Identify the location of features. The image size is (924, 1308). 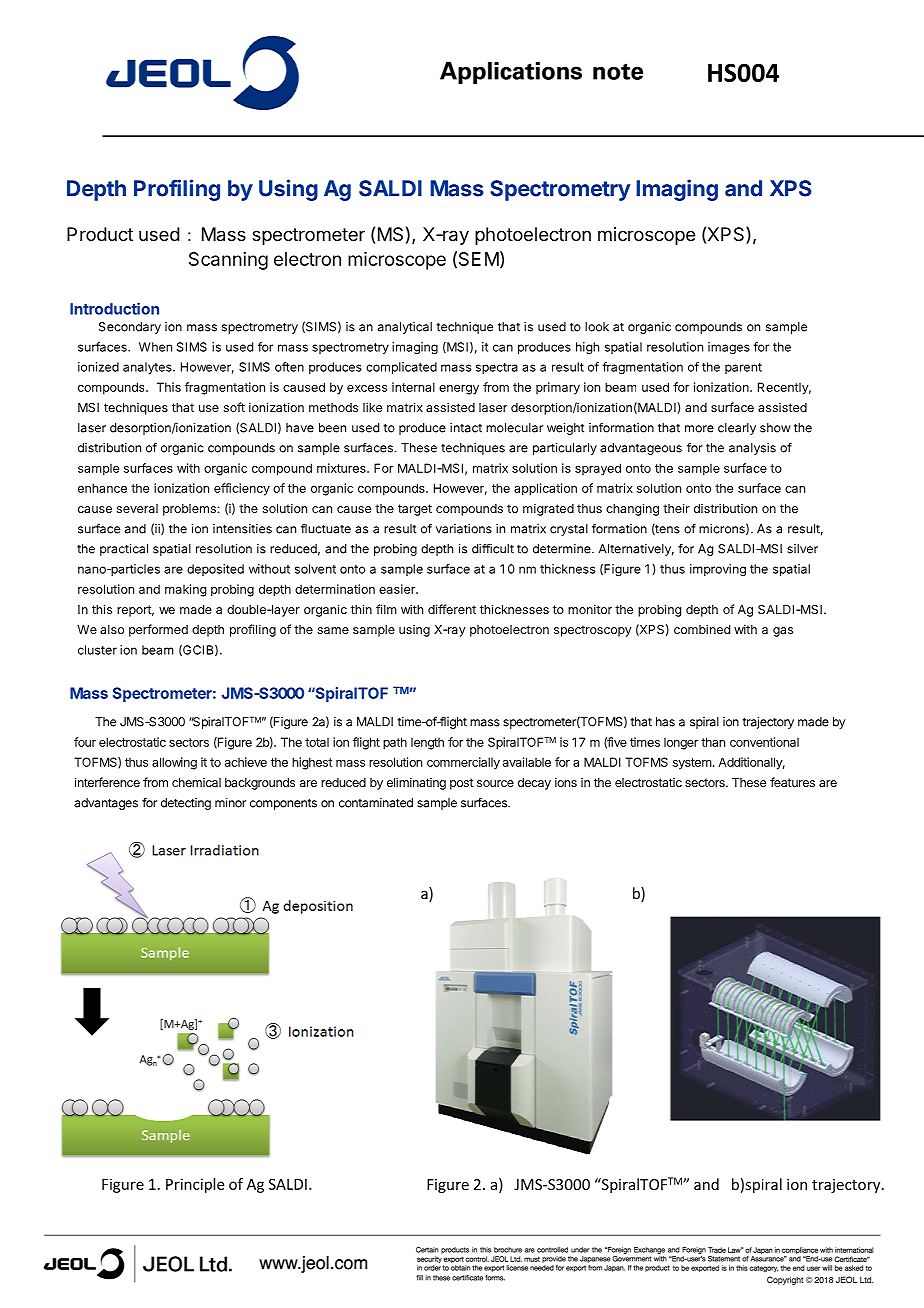
(792, 782).
